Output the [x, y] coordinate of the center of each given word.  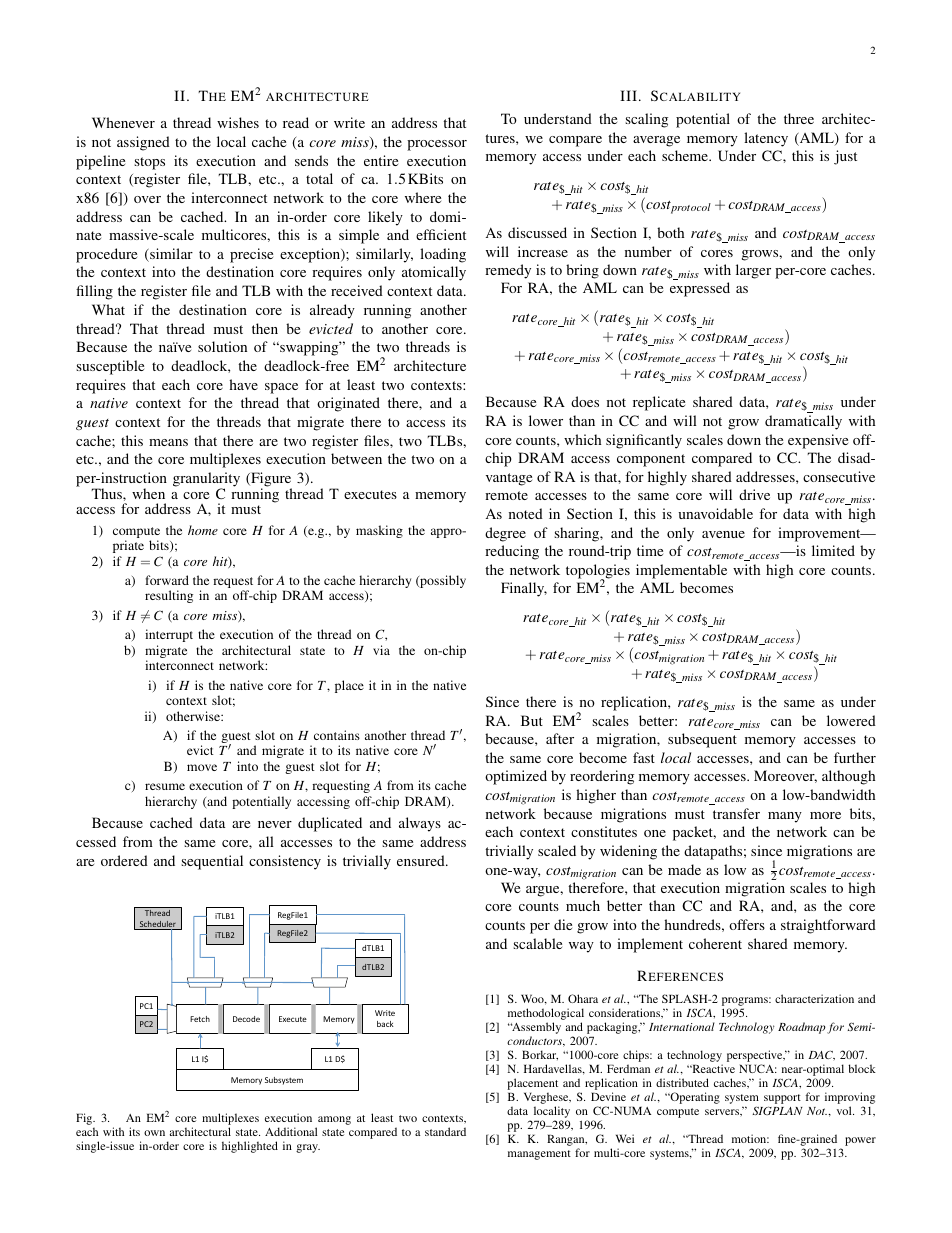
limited [833, 550]
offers [747, 924]
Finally [524, 589]
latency [766, 139]
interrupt [169, 635]
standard [445, 1131]
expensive [818, 441]
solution [222, 346]
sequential [212, 862]
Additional [291, 1131]
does [585, 401]
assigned [143, 143]
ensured [422, 860]
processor [437, 145]
